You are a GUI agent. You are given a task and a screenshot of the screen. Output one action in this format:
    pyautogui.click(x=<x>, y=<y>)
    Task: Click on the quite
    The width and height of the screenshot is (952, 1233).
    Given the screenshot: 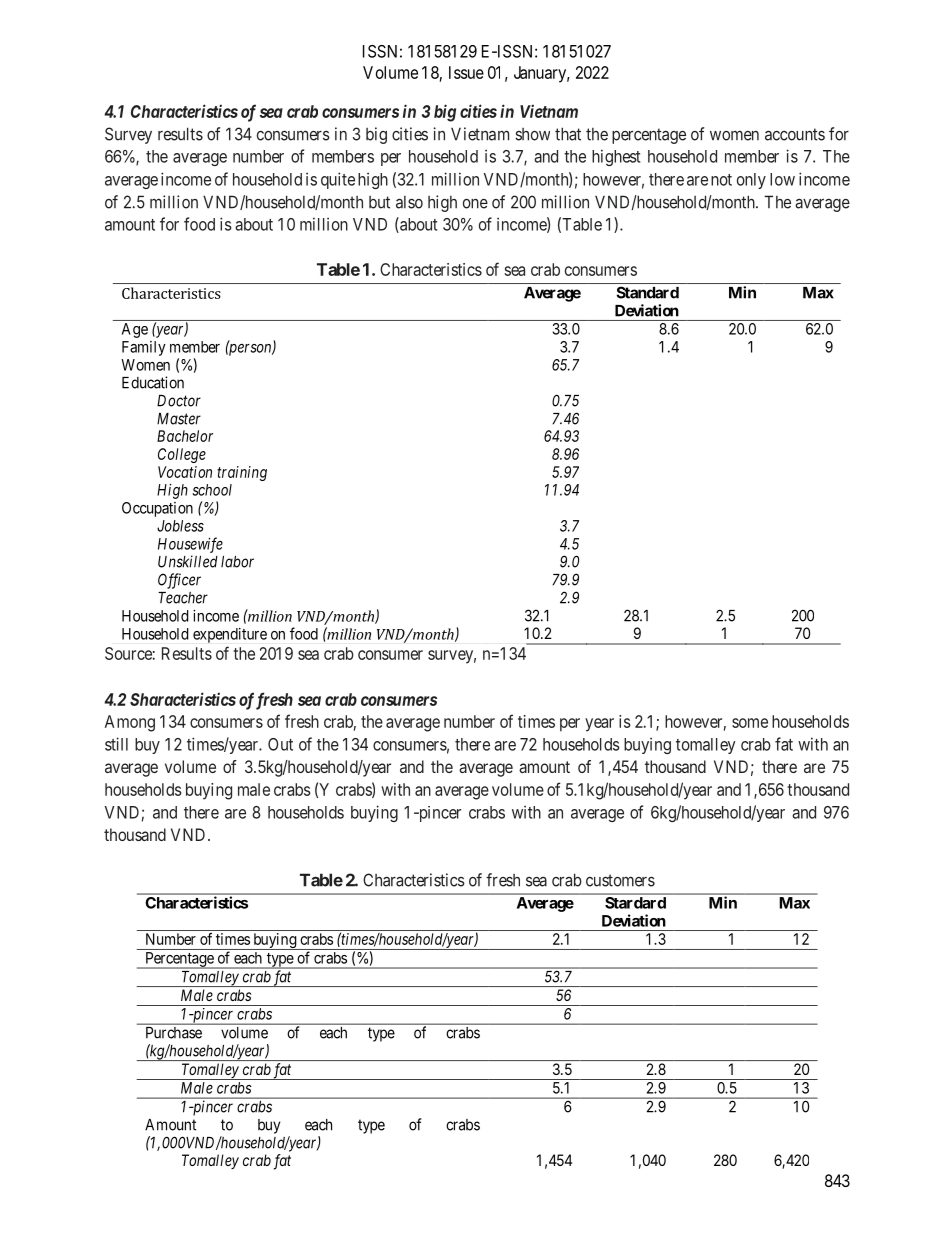 What is the action you would take?
    pyautogui.click(x=338, y=180)
